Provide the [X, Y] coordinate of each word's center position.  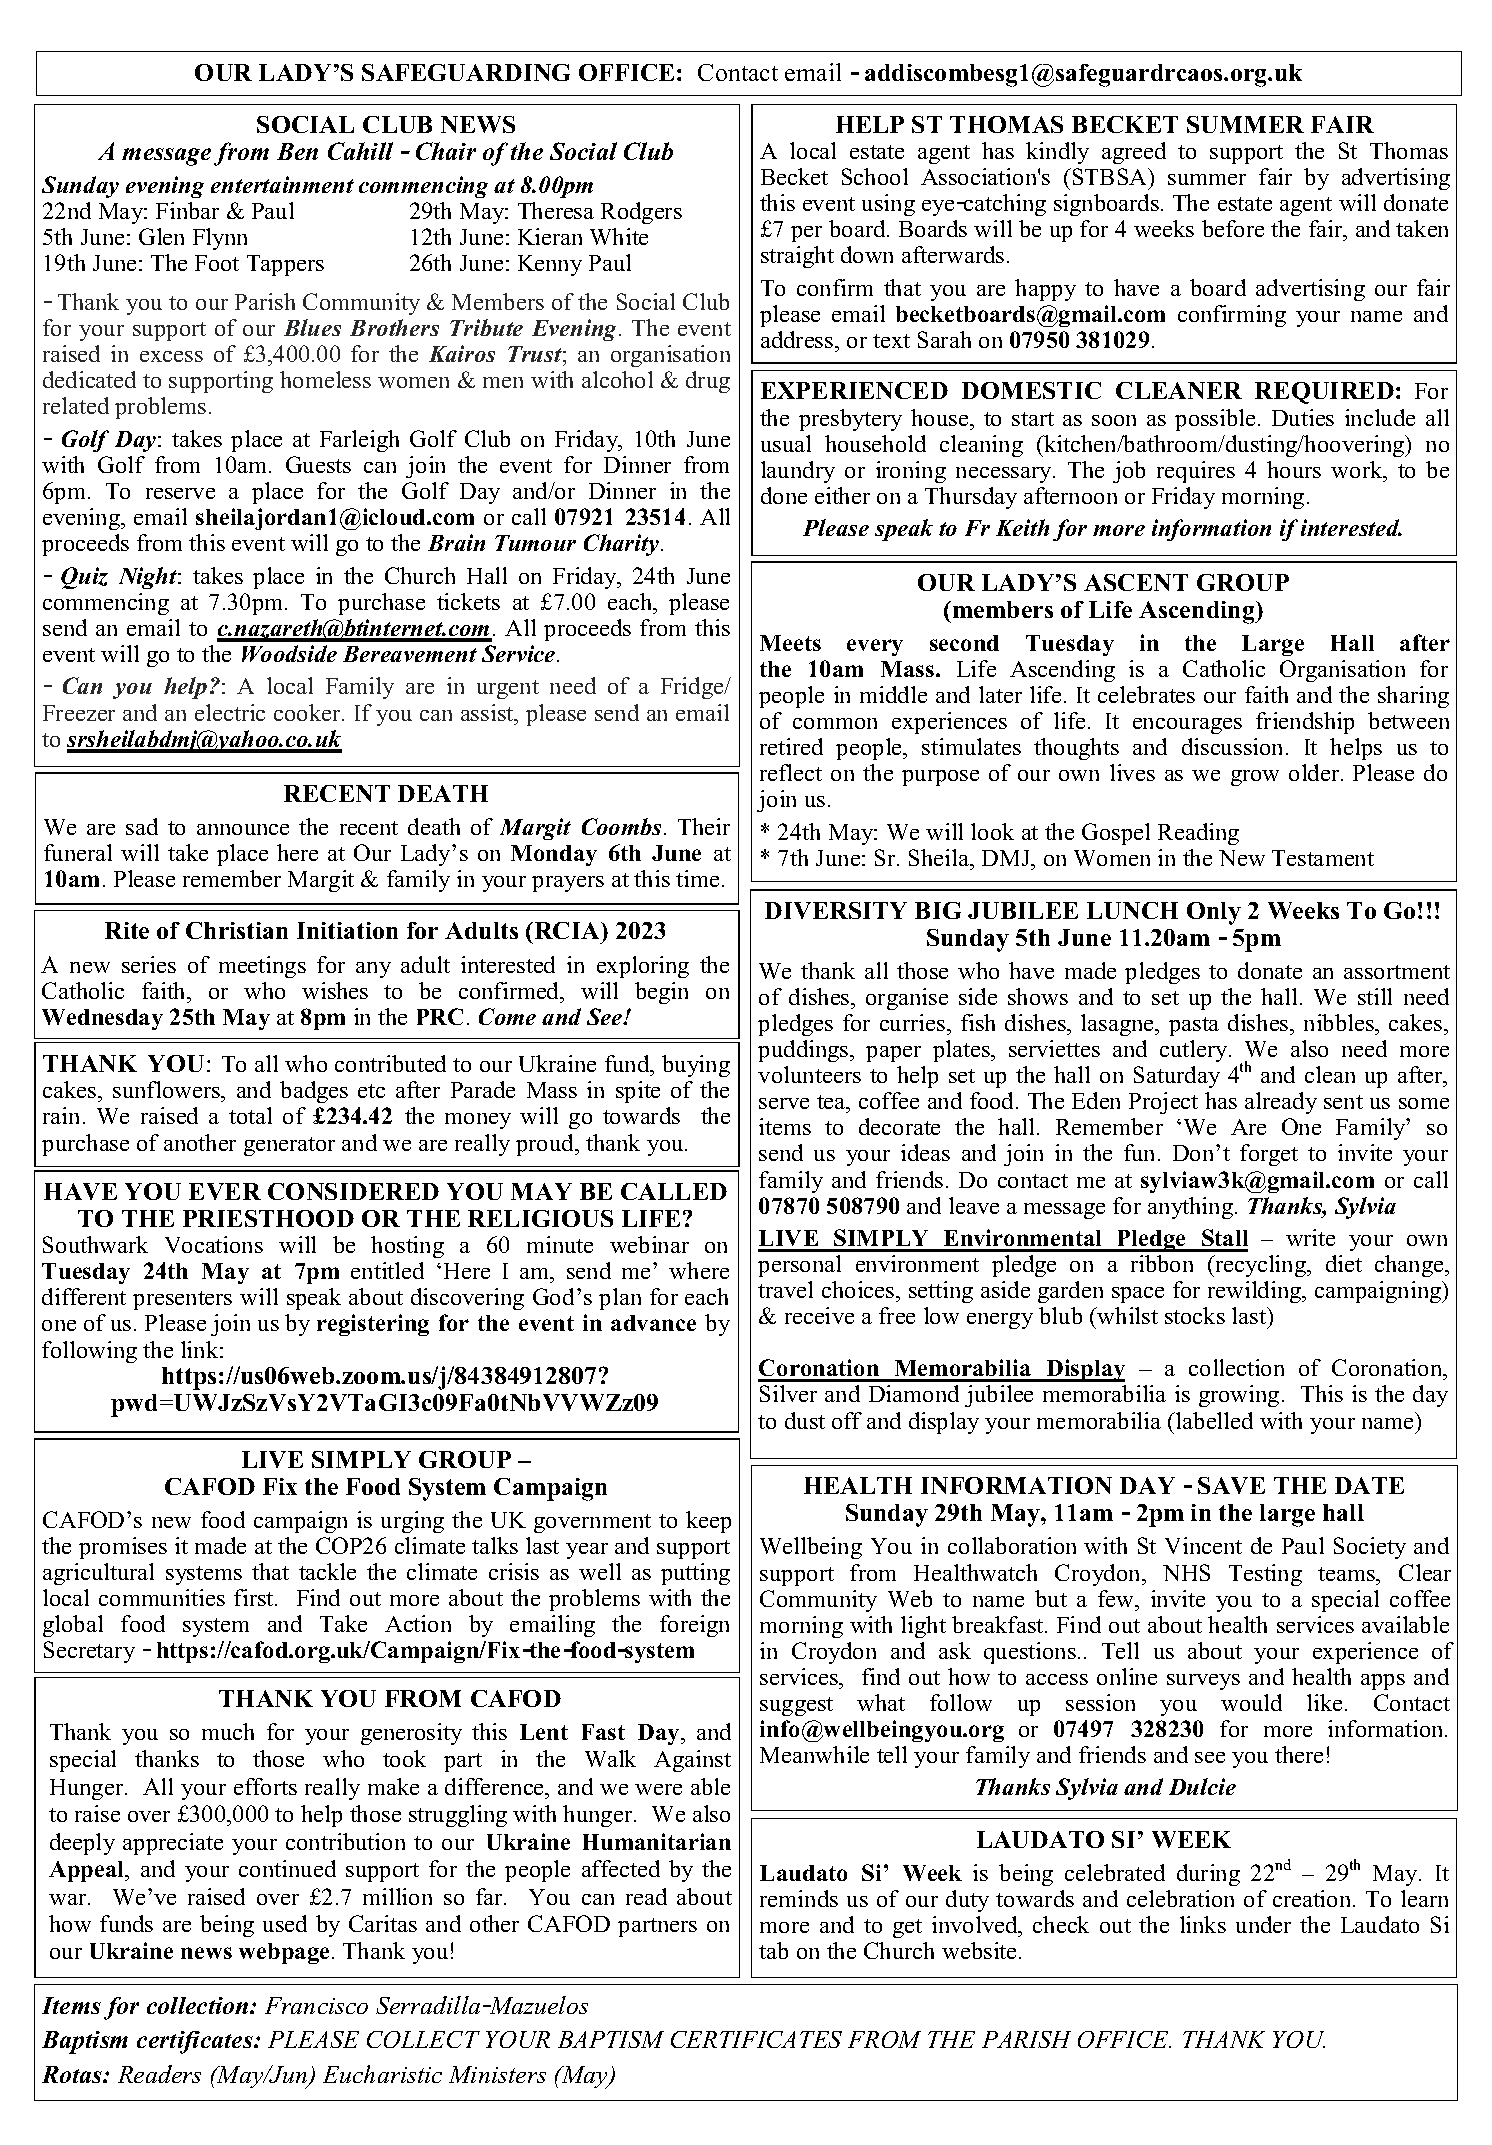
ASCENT [1136, 582]
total [250, 1115]
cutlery [1195, 1051]
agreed [1134, 153]
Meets [790, 643]
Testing [1265, 1575]
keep [708, 1522]
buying [696, 1066]
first [255, 1597]
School [875, 176]
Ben [297, 151]
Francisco [316, 2005]
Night [149, 578]
